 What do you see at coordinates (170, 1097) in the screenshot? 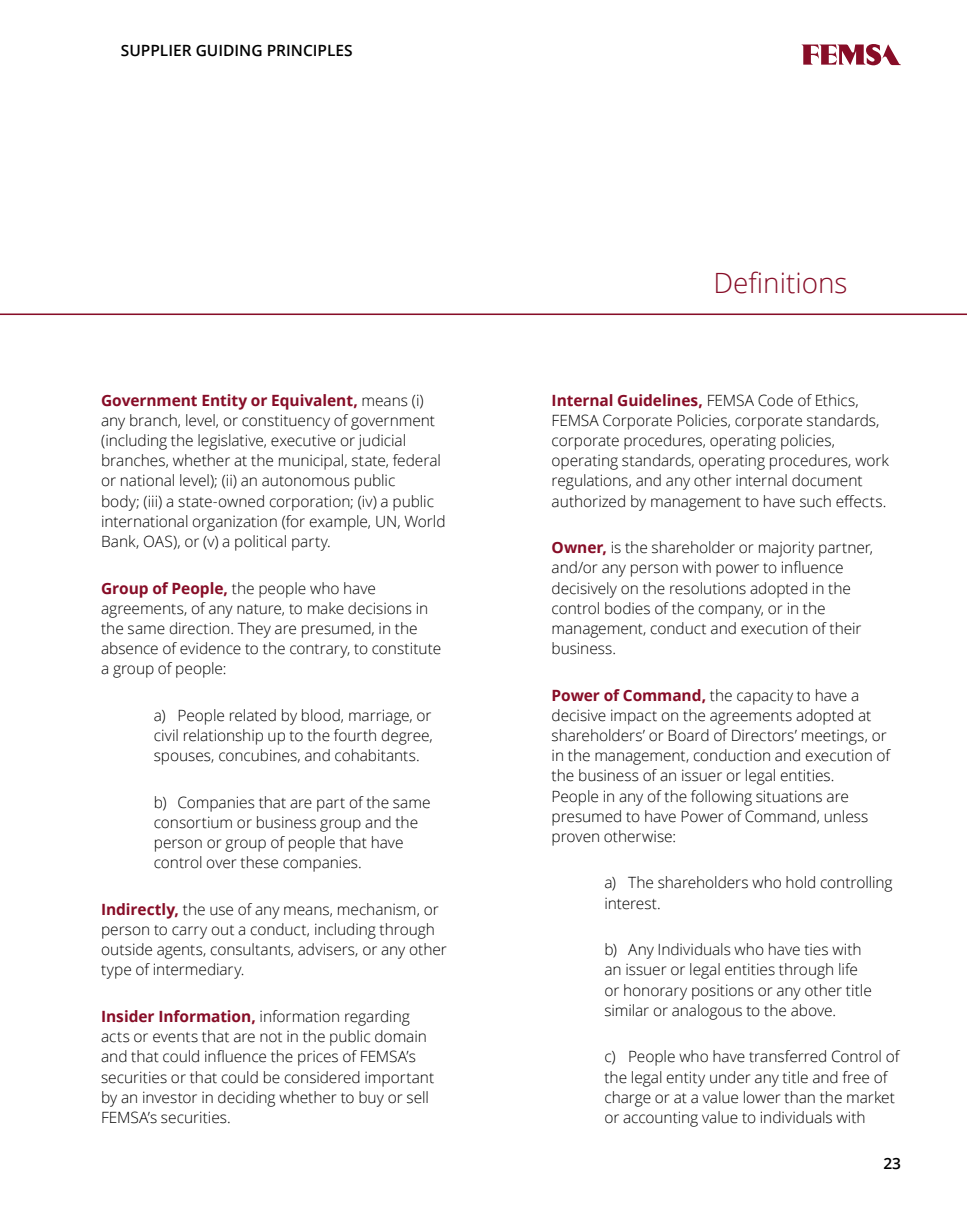
I see `investor` at bounding box center [170, 1097].
